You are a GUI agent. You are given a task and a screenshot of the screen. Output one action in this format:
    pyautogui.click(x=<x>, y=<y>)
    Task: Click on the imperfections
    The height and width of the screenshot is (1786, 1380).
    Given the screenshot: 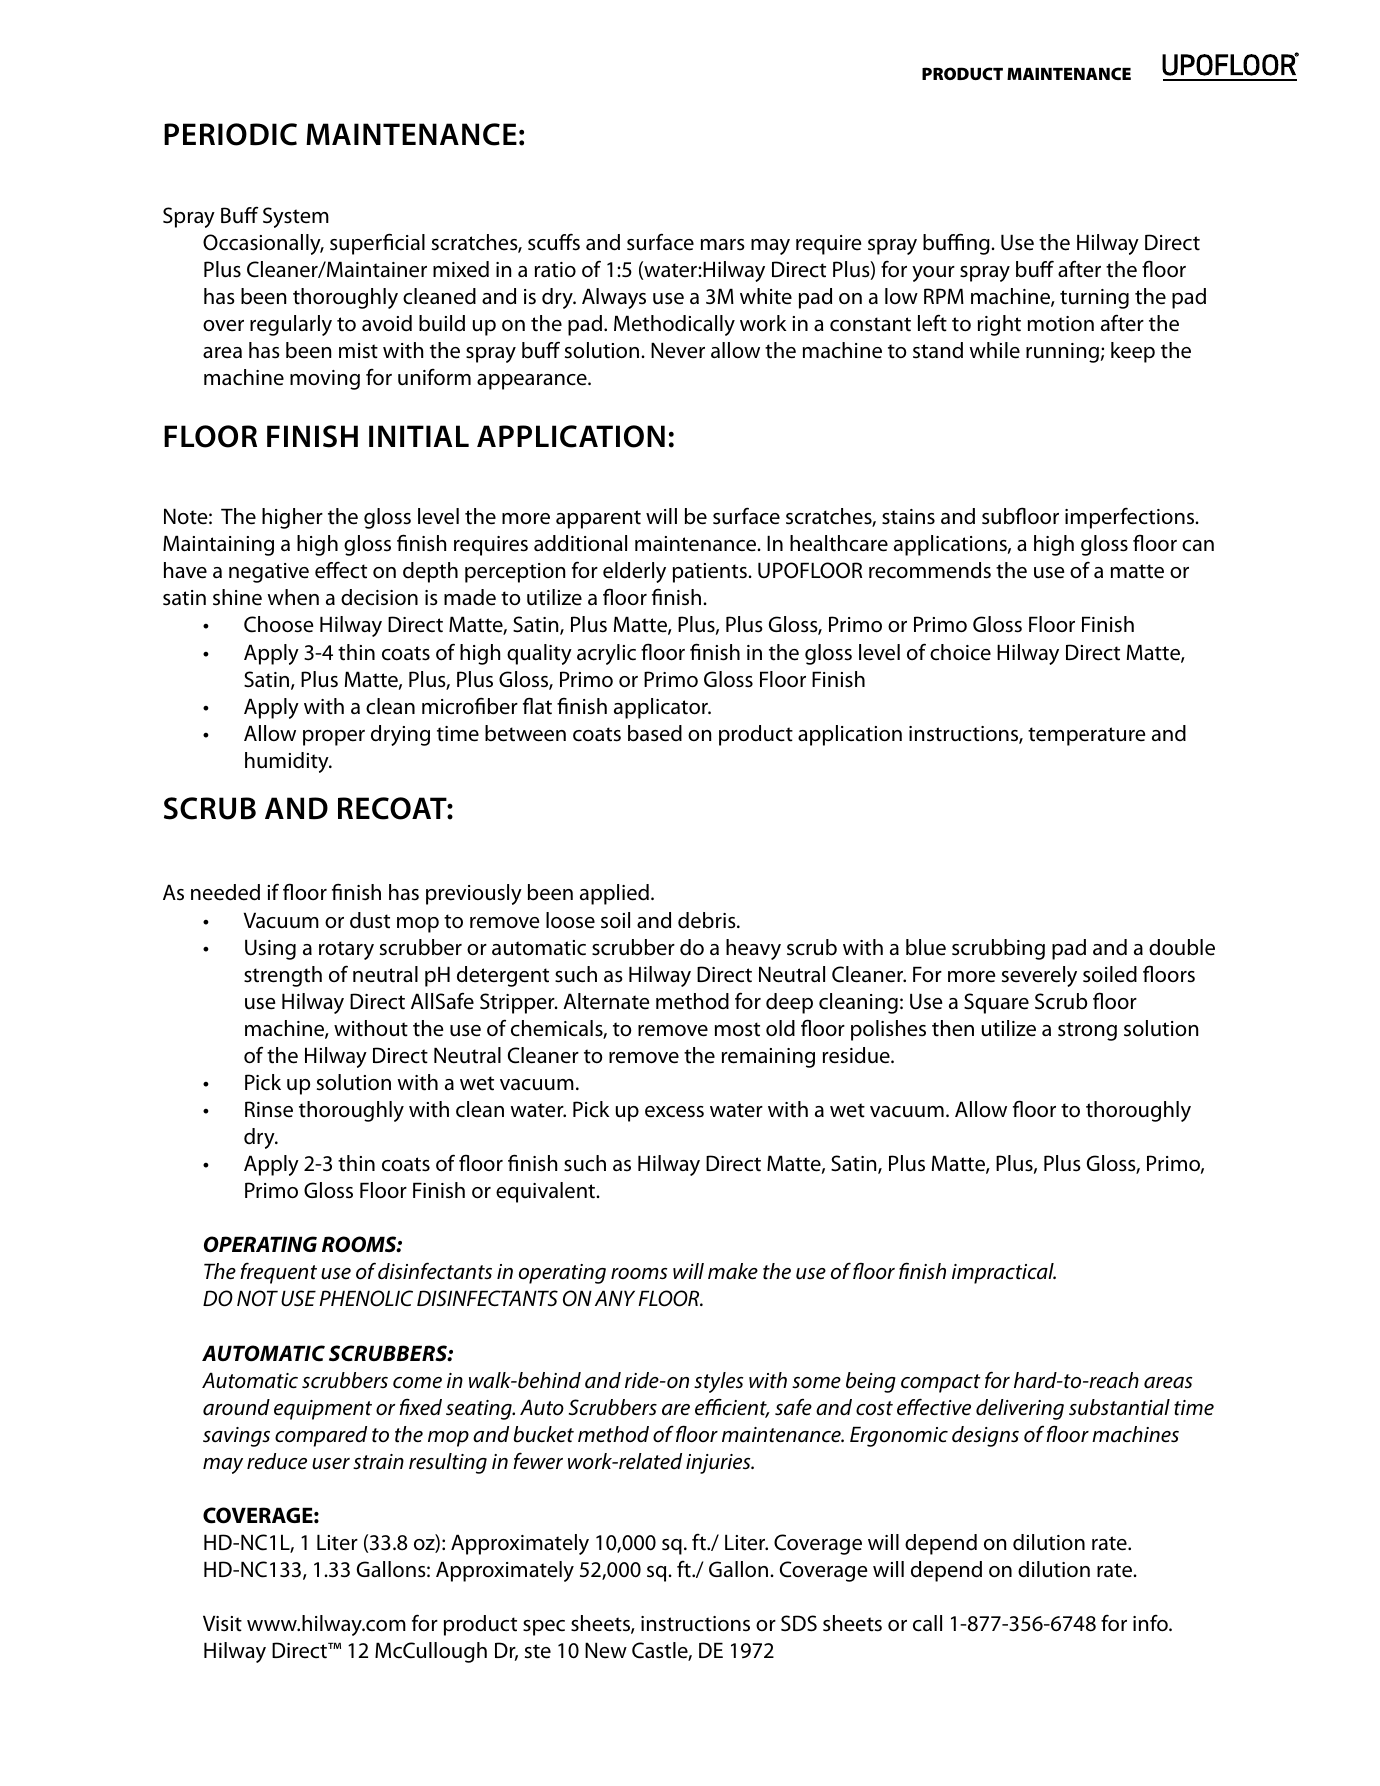 What is the action you would take?
    pyautogui.click(x=1131, y=518)
